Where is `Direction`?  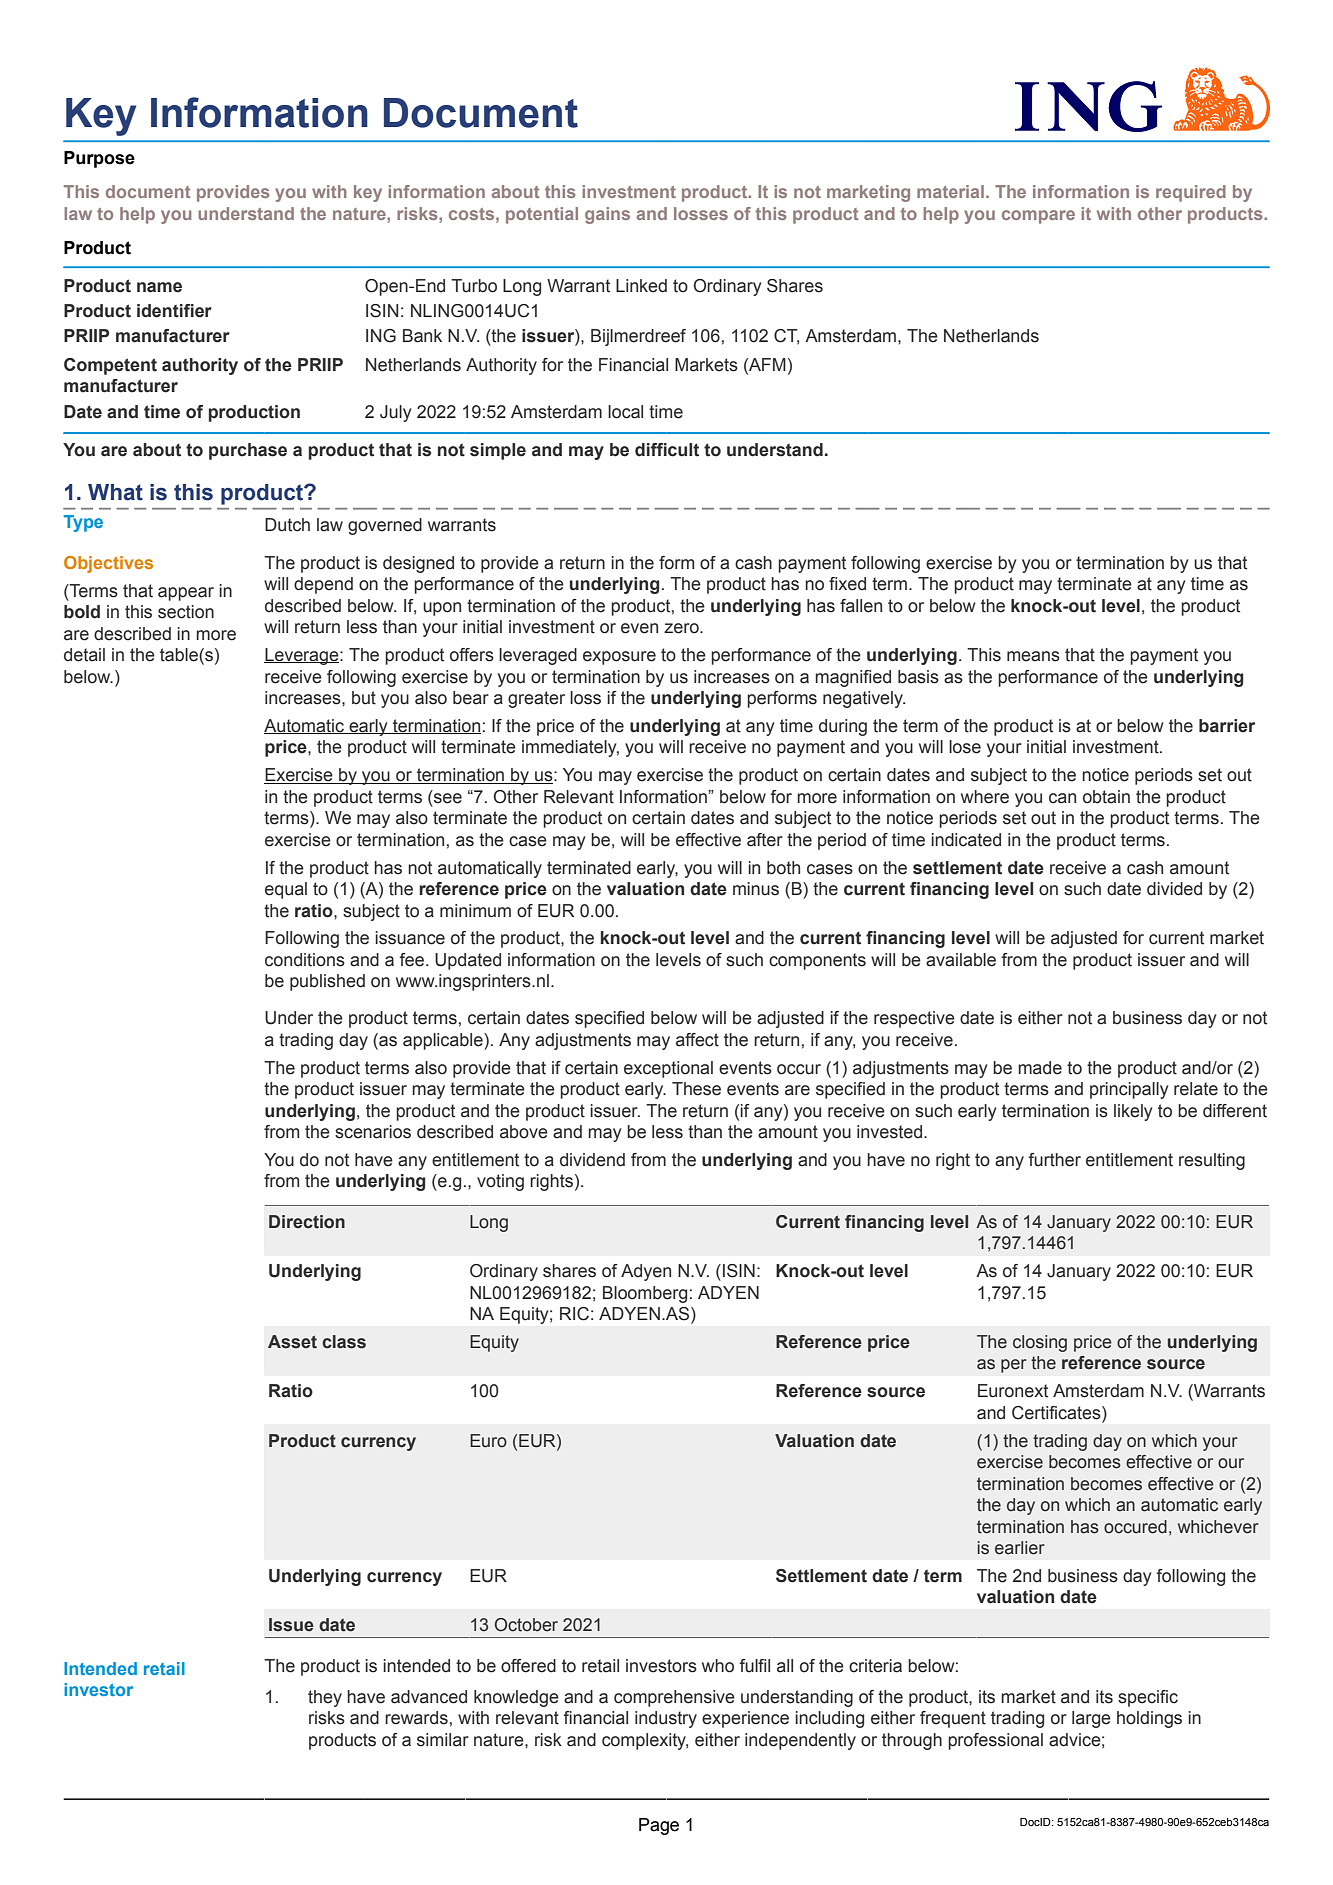 Direction is located at coordinates (307, 1222).
